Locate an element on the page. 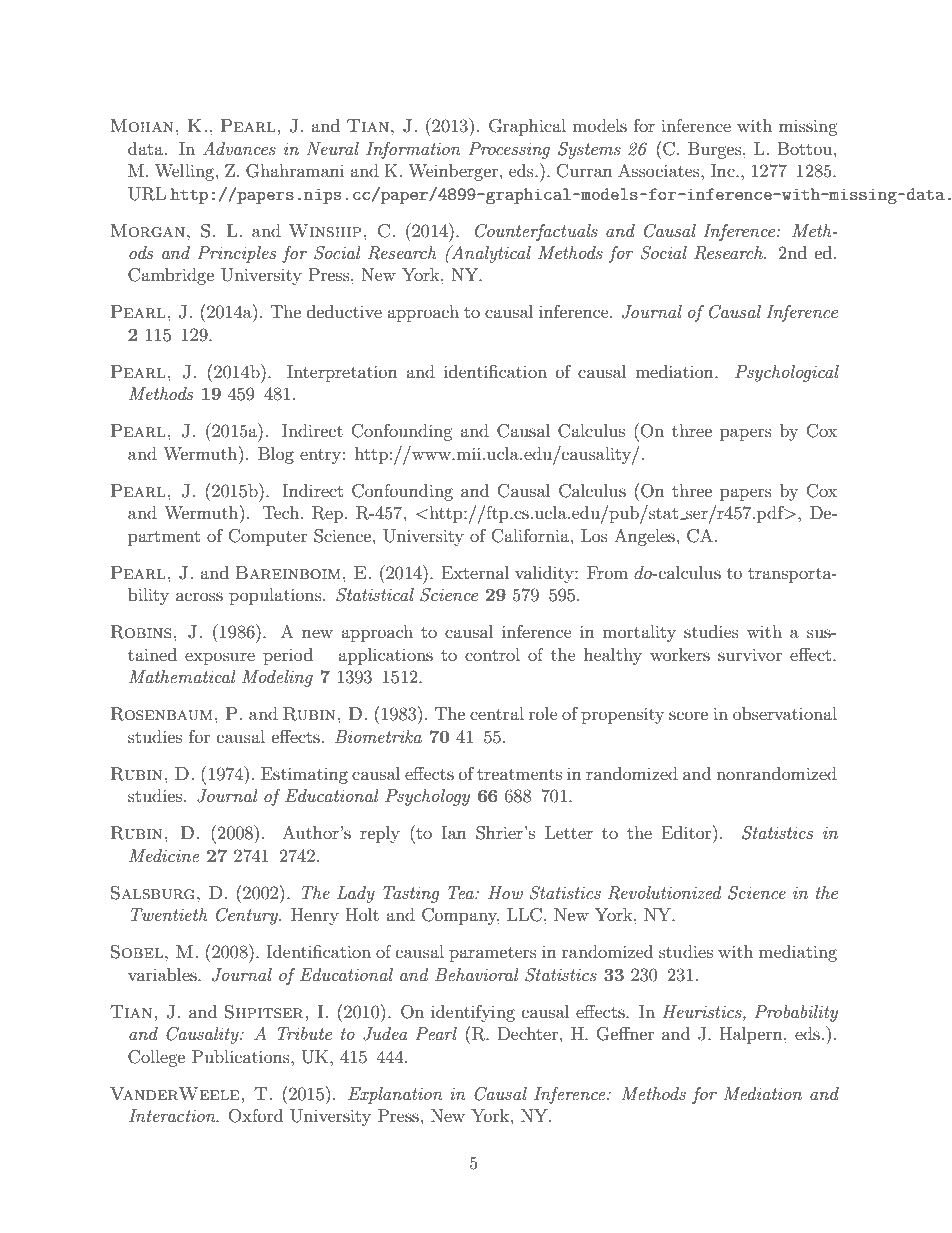 The width and height of the document is (952, 1233). Explanation is located at coordinates (395, 1095).
